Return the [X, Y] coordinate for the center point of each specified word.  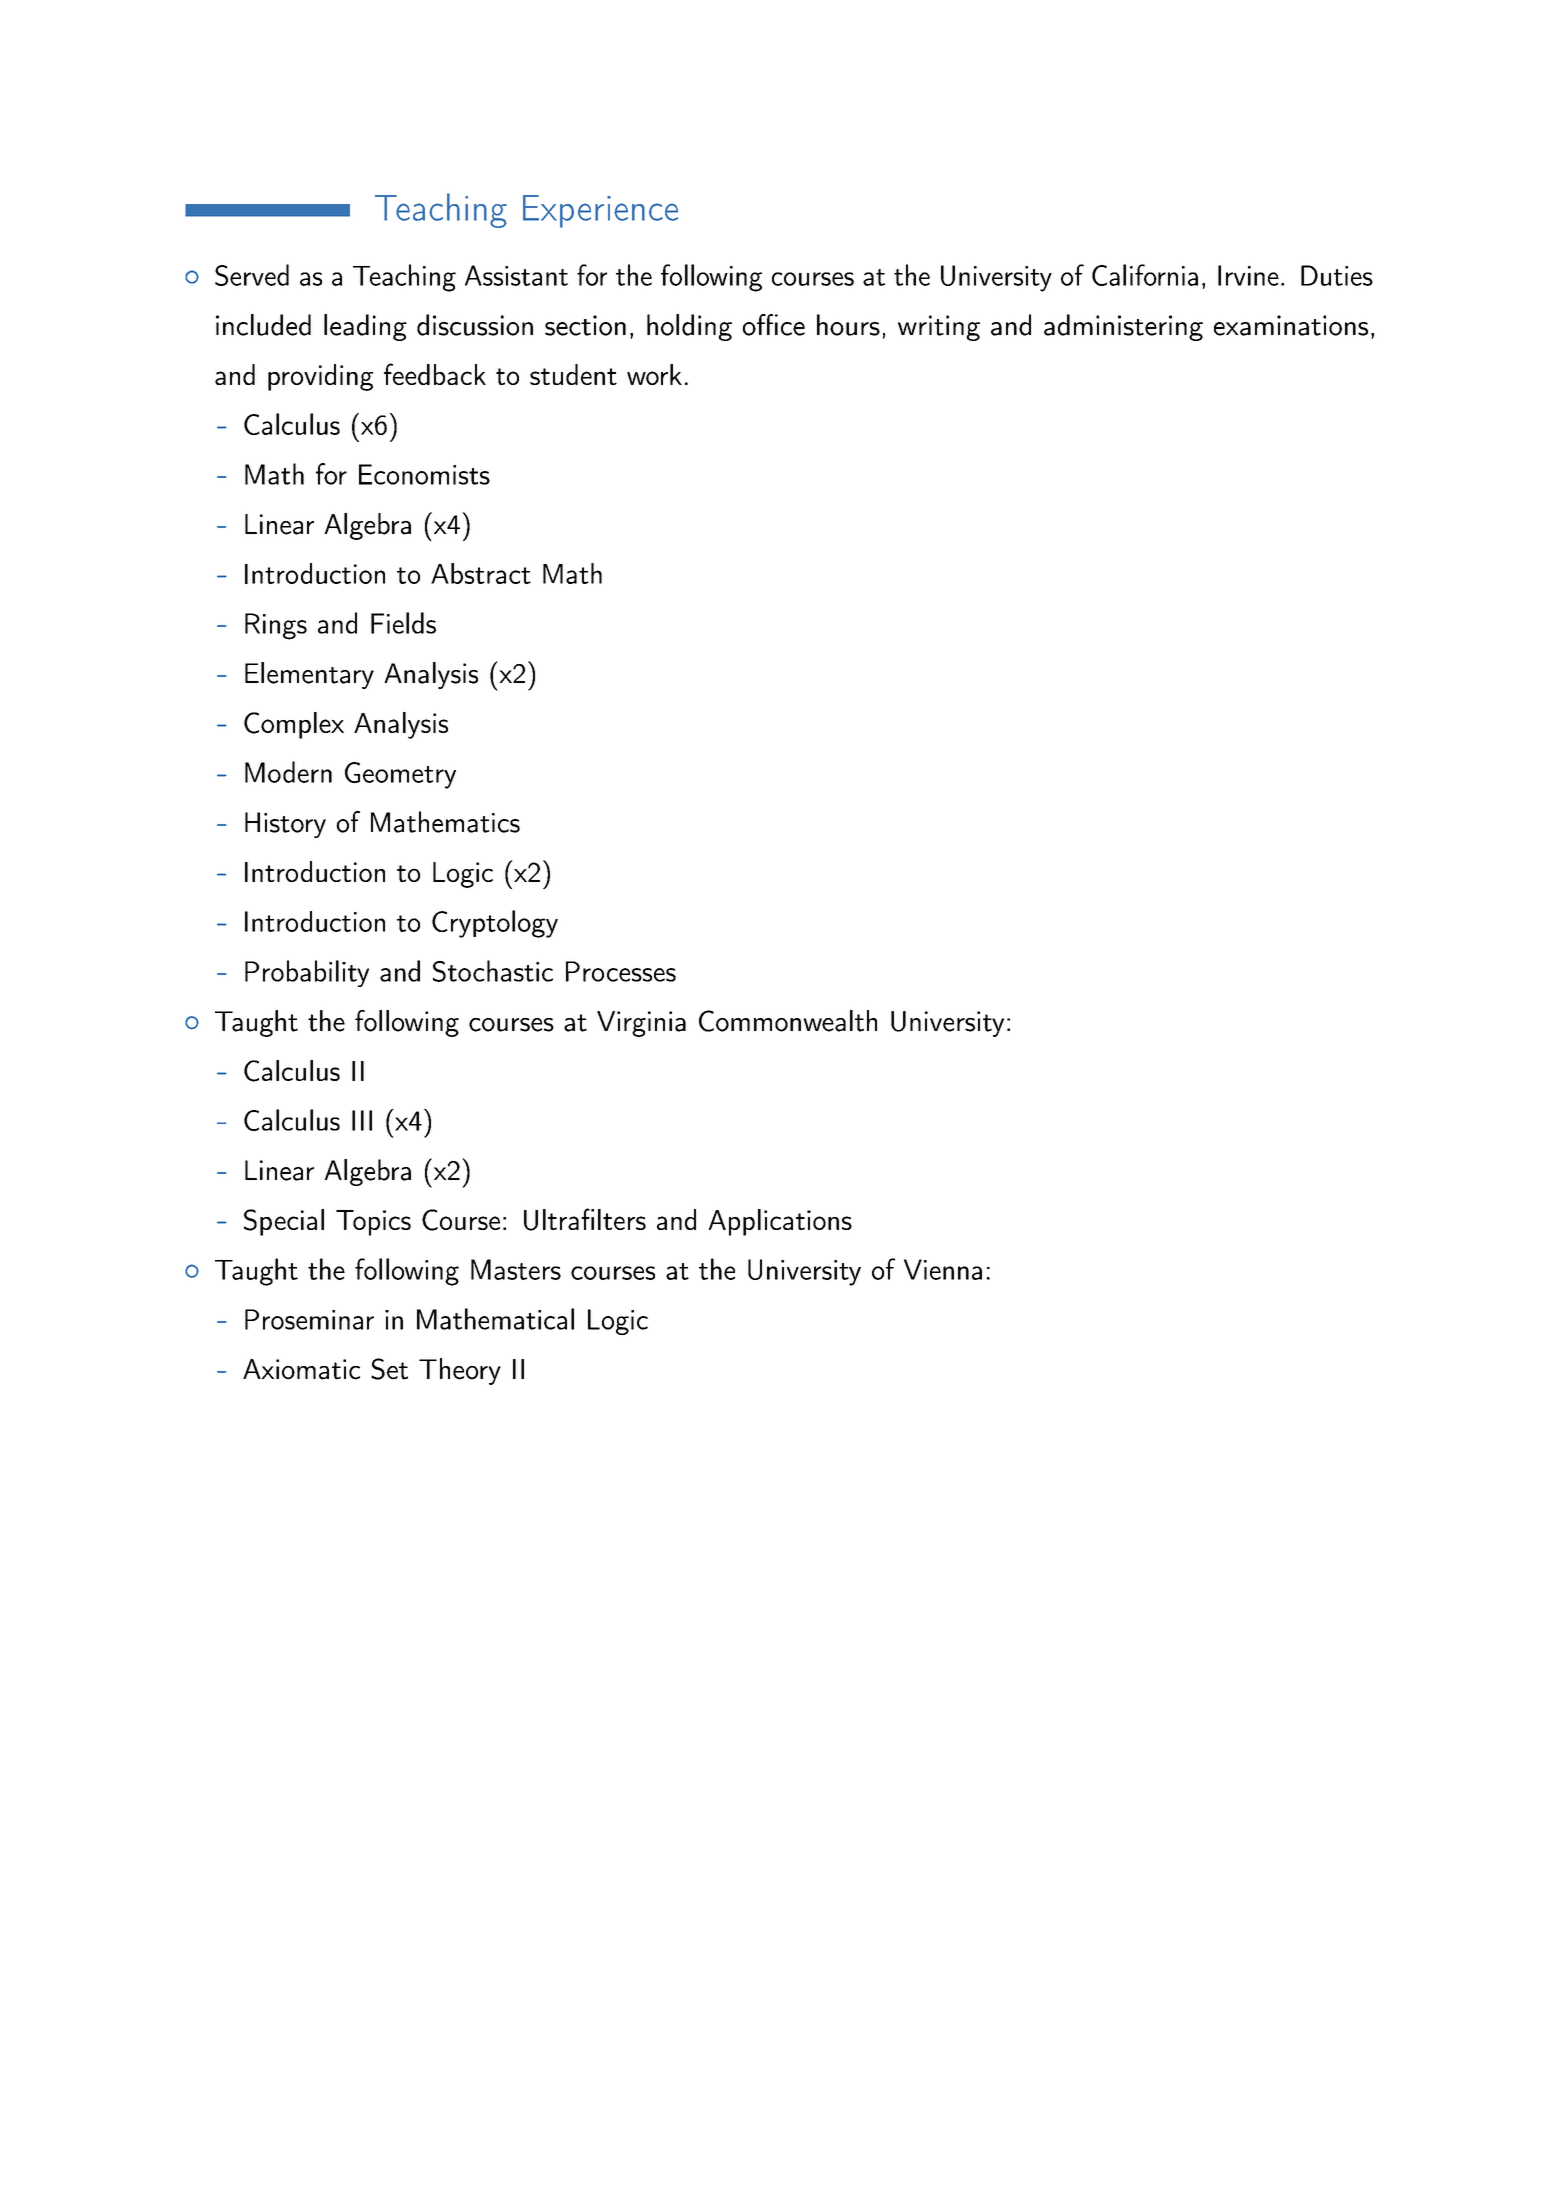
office [773, 325]
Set [389, 1369]
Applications [780, 1222]
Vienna [943, 1269]
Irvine [1248, 275]
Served [252, 275]
